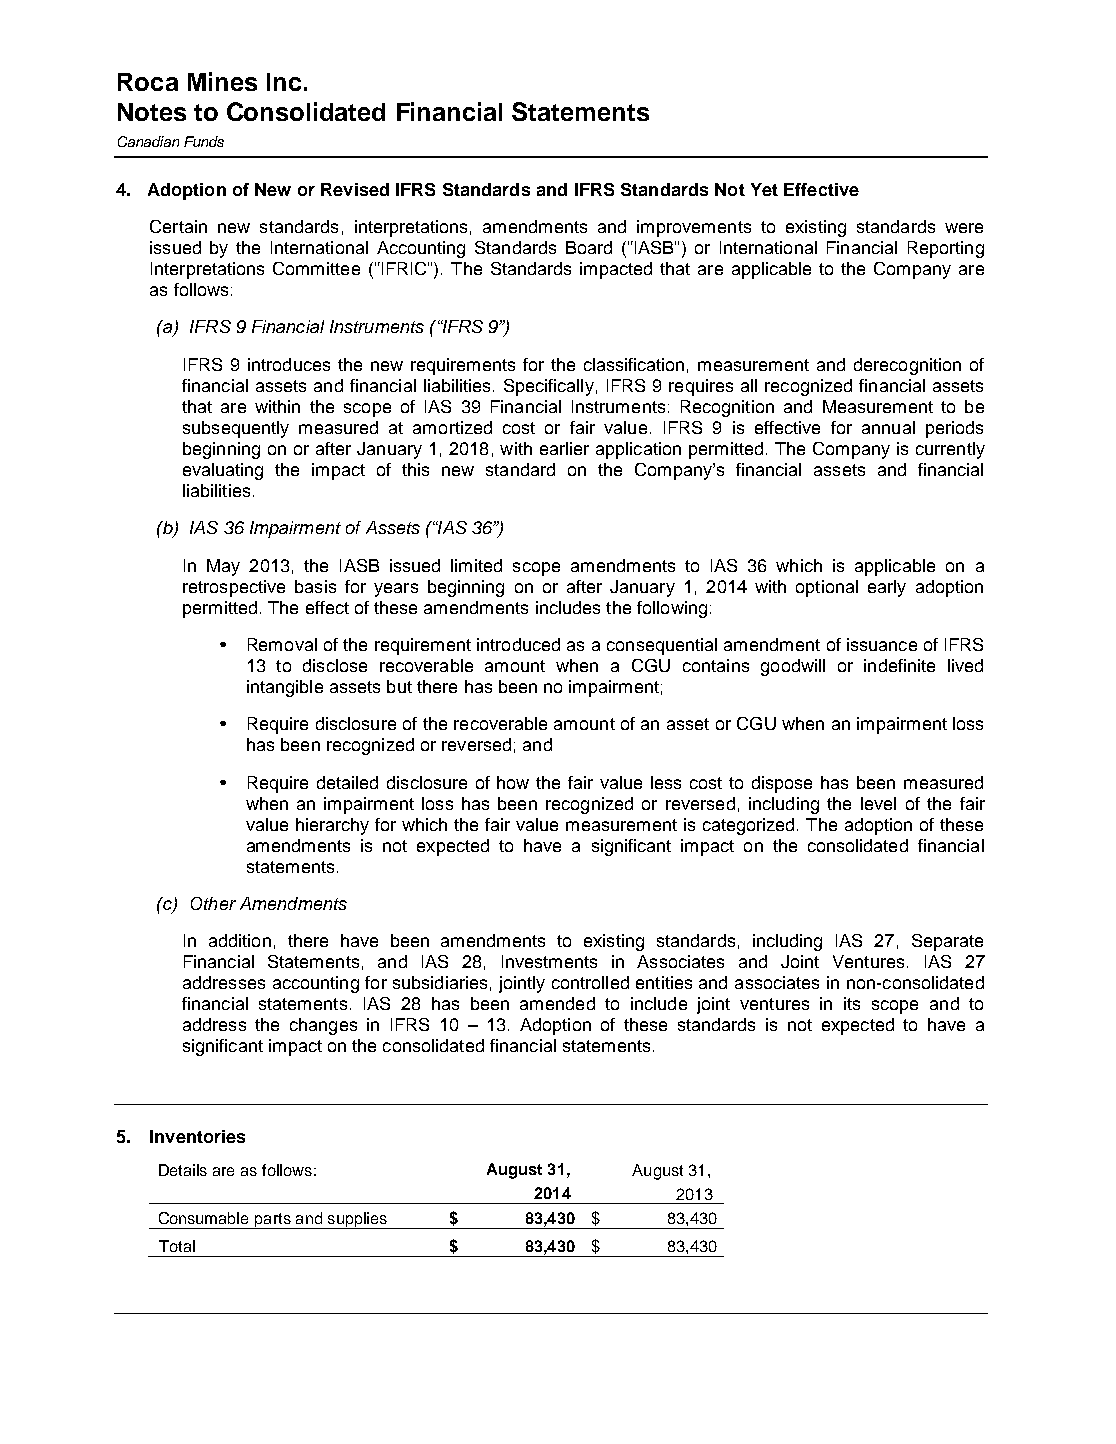 This document has height=1444, width=1116. Describe the element at coordinates (882, 644) in the document. I see `issuance` at that location.
